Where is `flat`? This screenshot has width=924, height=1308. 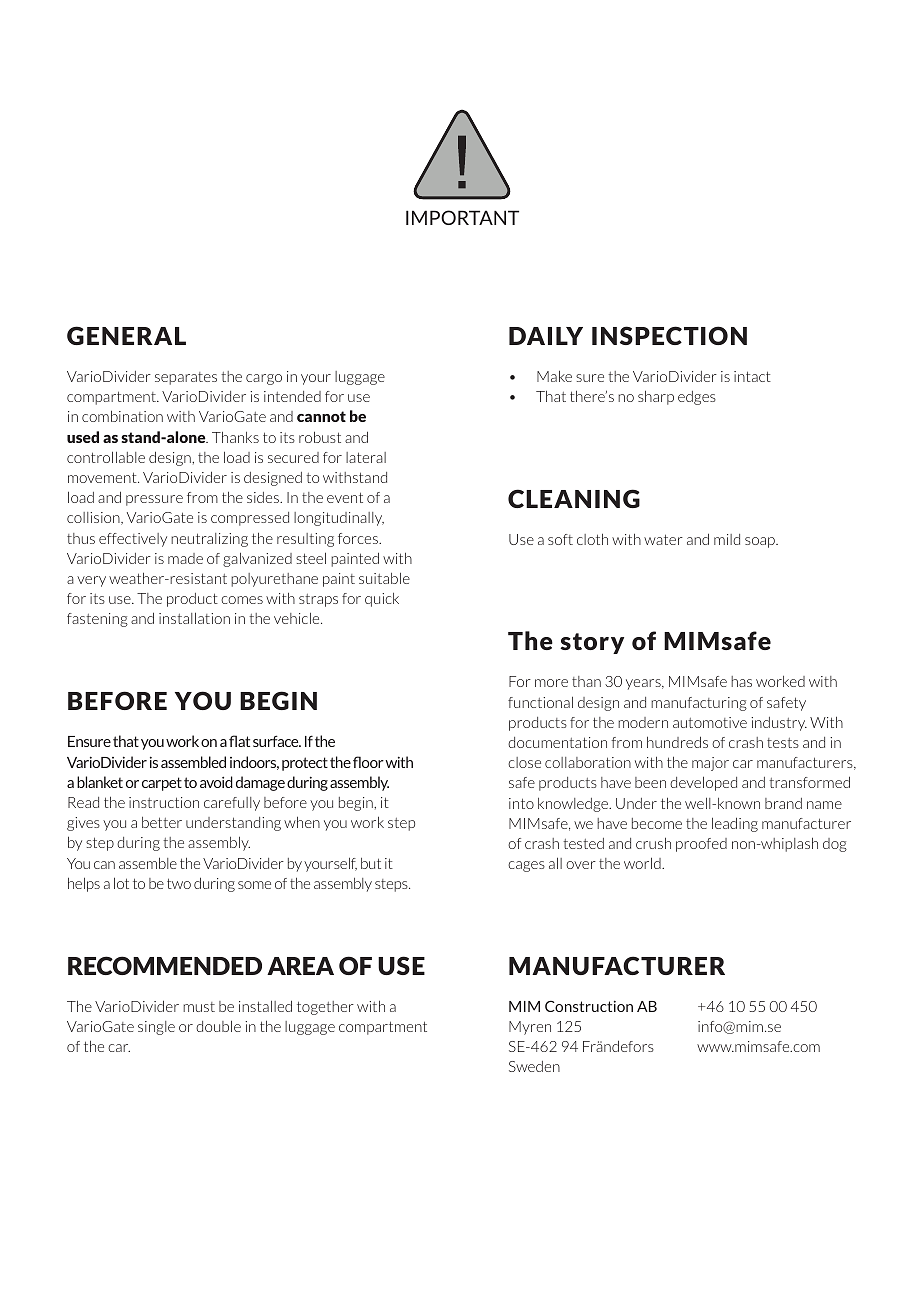
flat is located at coordinates (239, 741).
